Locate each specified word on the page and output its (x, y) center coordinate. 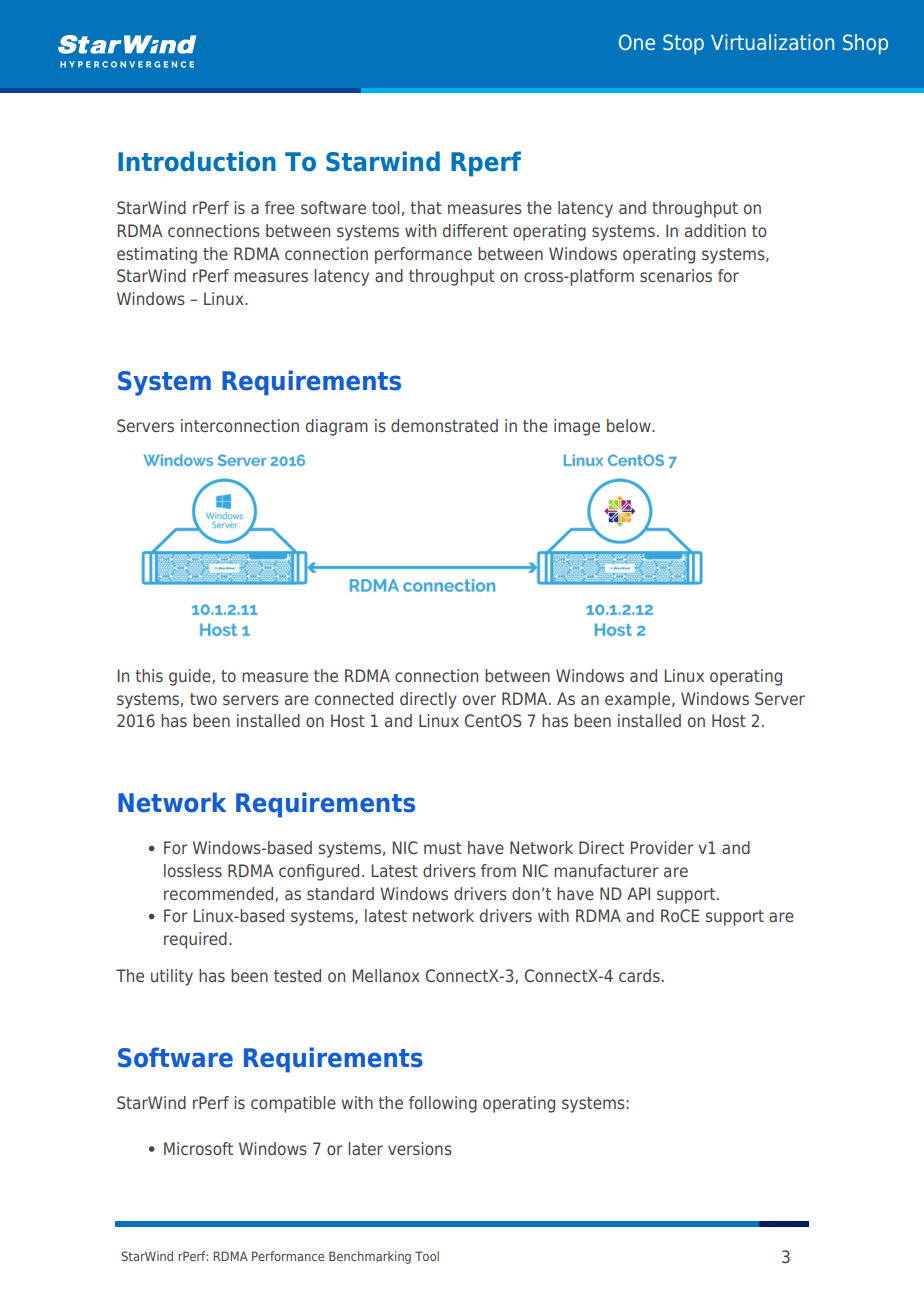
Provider (662, 847)
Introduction (197, 161)
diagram (337, 427)
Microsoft (198, 1148)
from (498, 870)
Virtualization (772, 42)
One (637, 42)
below (630, 425)
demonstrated (444, 425)
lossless (193, 870)
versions (420, 1148)
